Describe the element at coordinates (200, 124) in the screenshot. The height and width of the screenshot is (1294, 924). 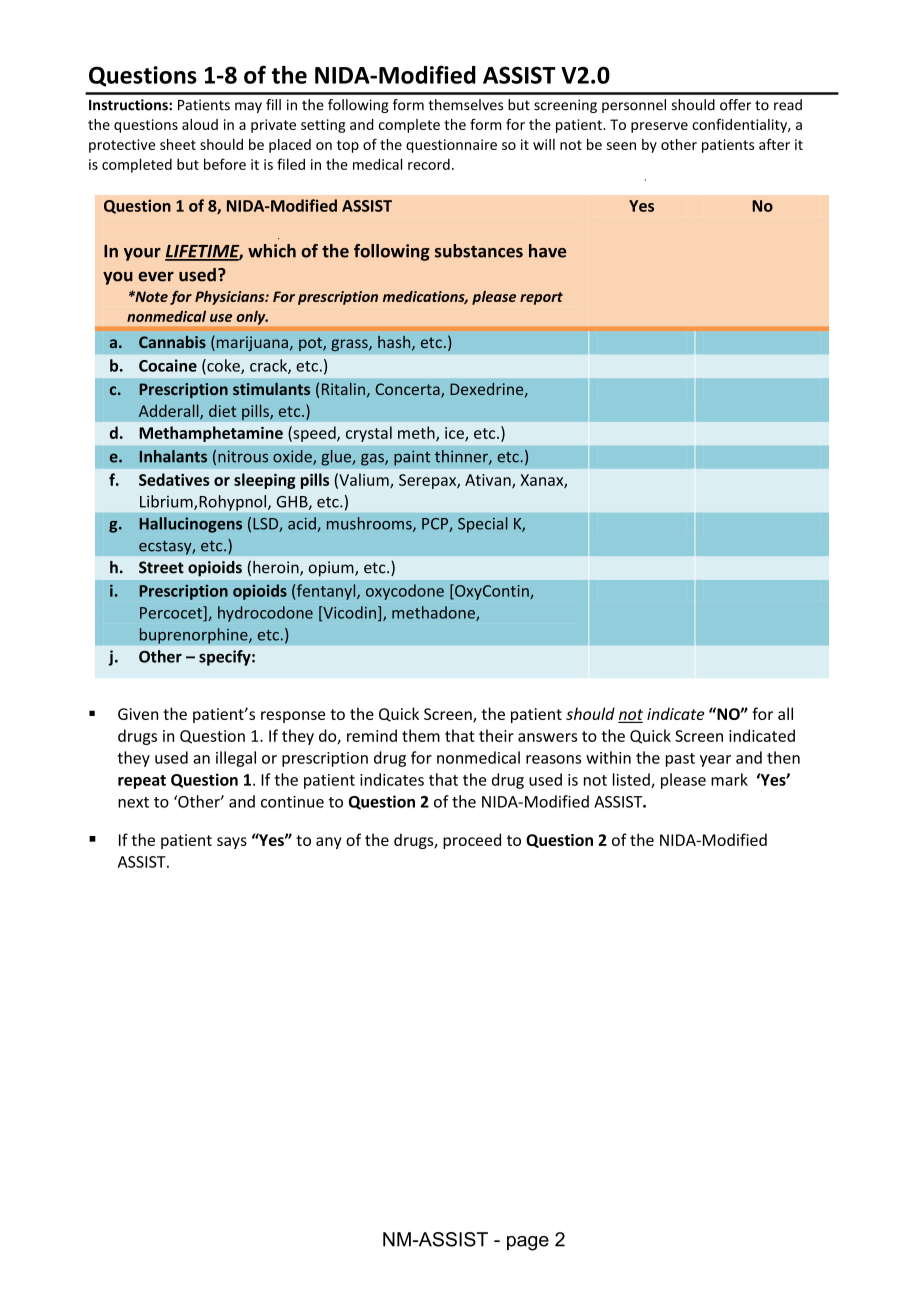
I see `aloud` at that location.
